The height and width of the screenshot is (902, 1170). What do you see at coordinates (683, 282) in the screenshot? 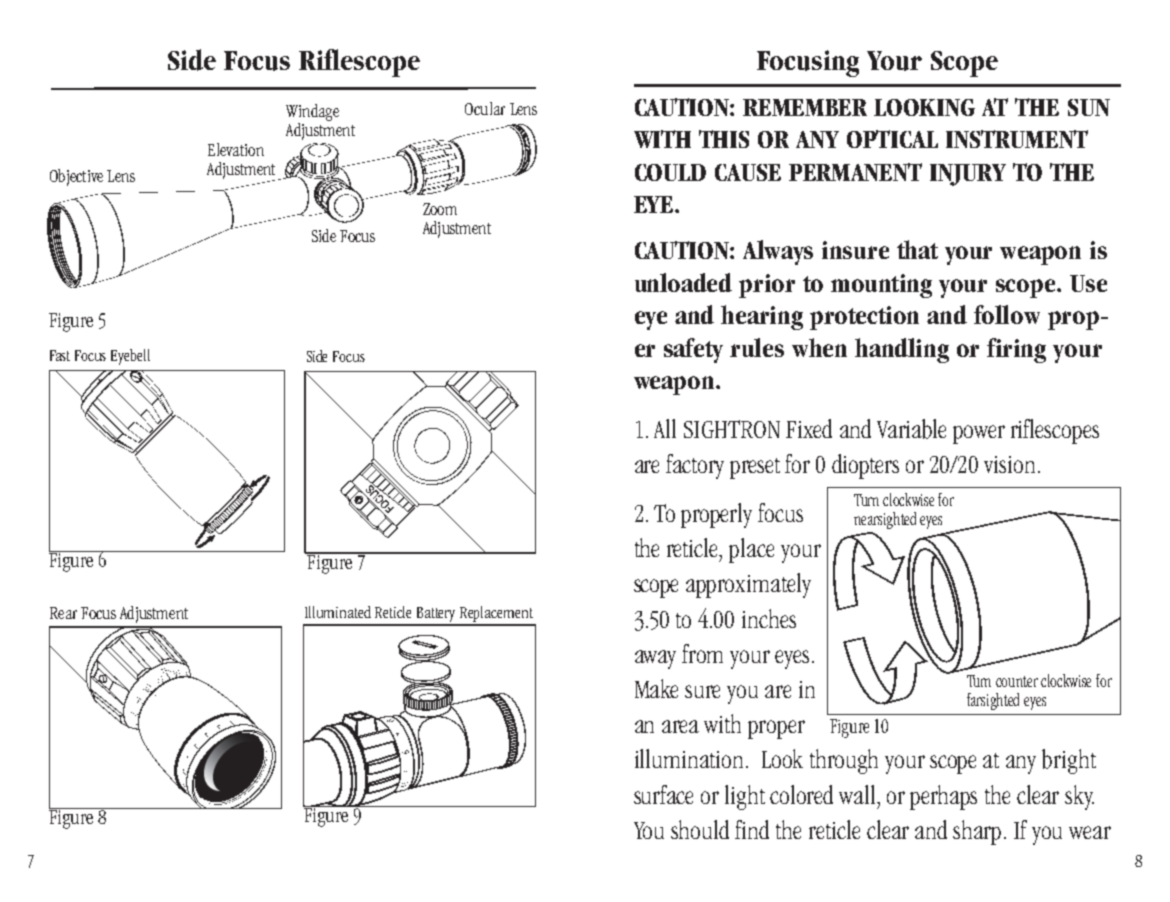
I see `unloaded` at bounding box center [683, 282].
